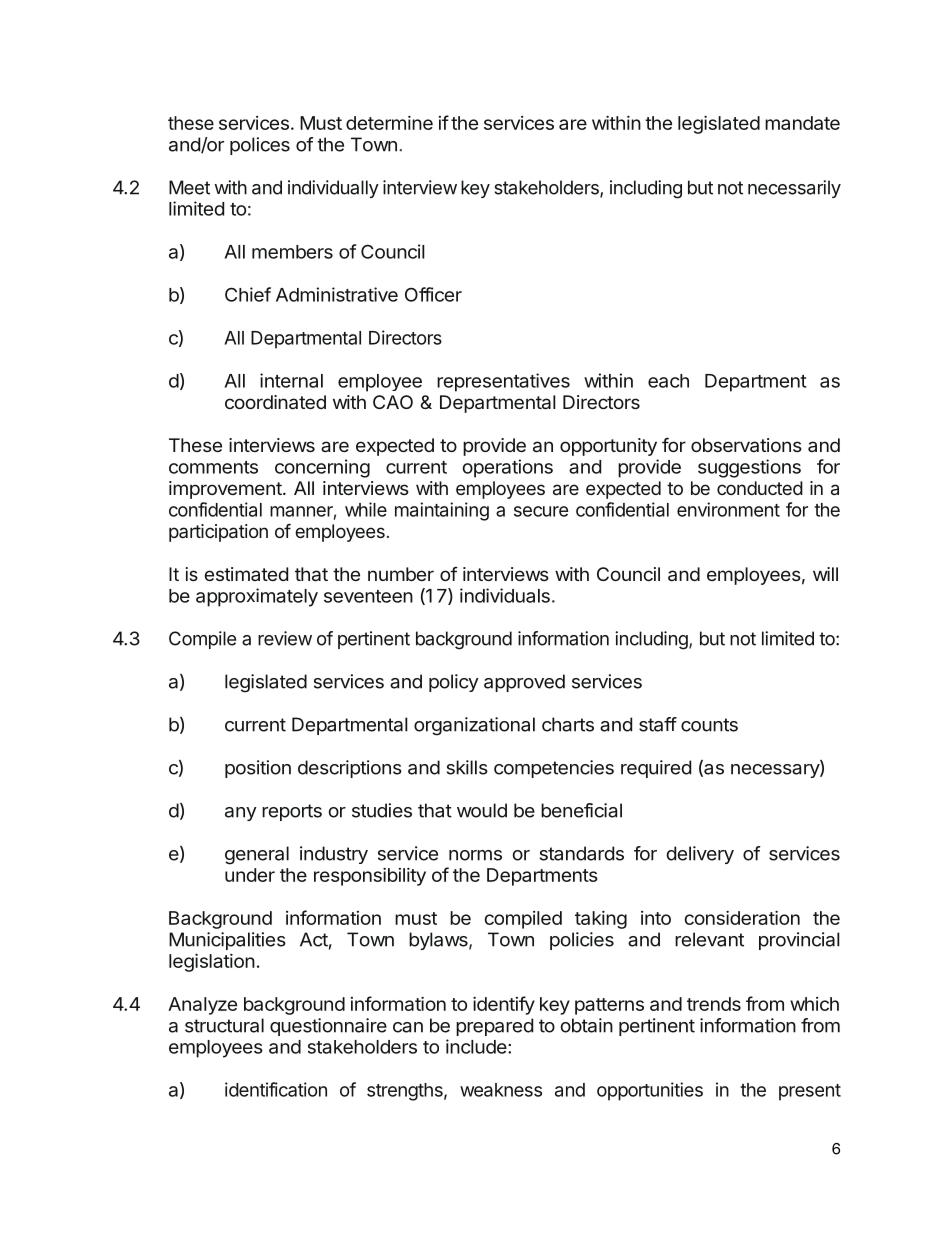  Describe the element at coordinates (213, 467) in the image. I see `comments` at that location.
